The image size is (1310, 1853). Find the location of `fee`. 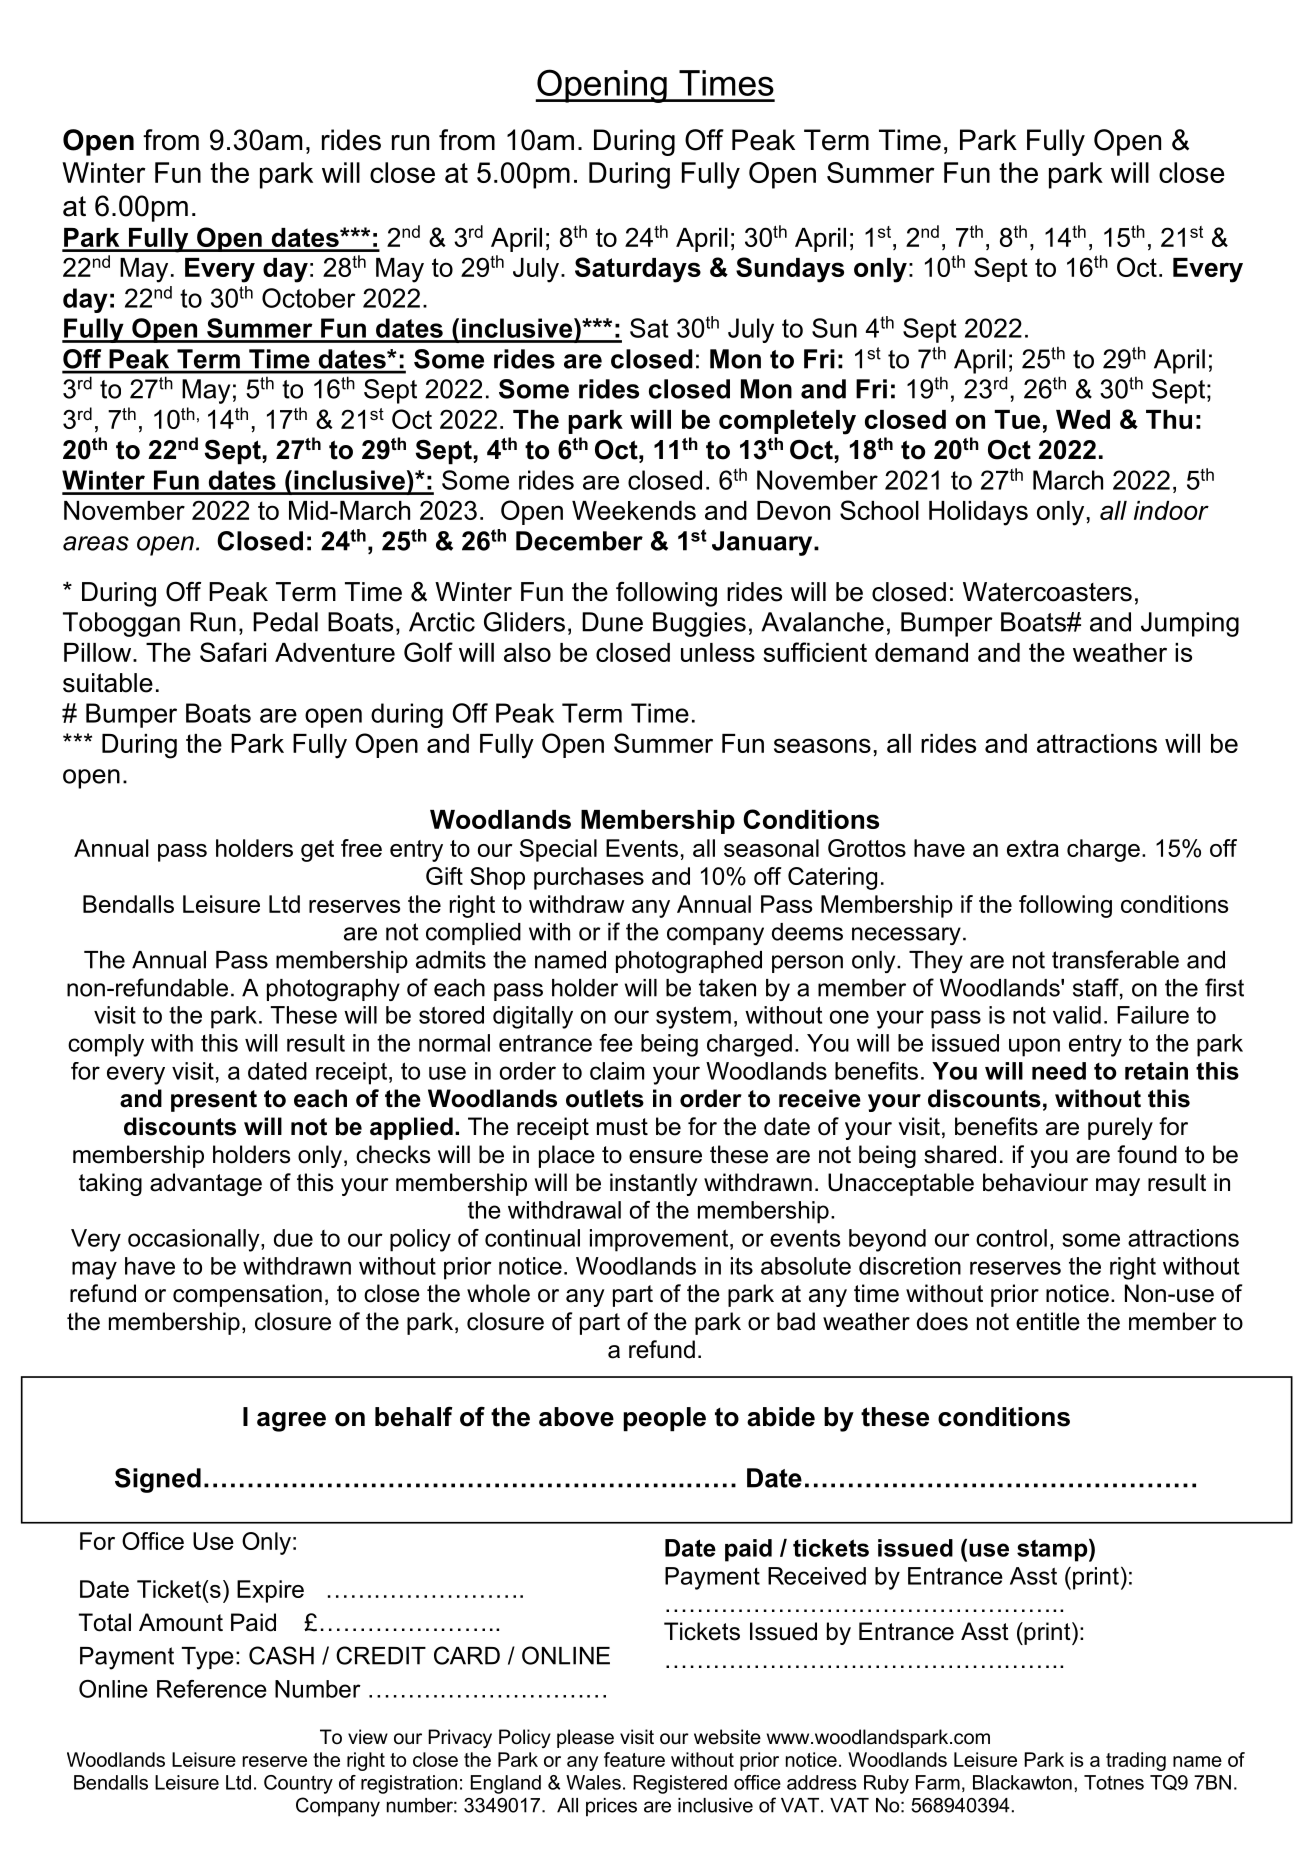

fee is located at coordinates (616, 1043).
